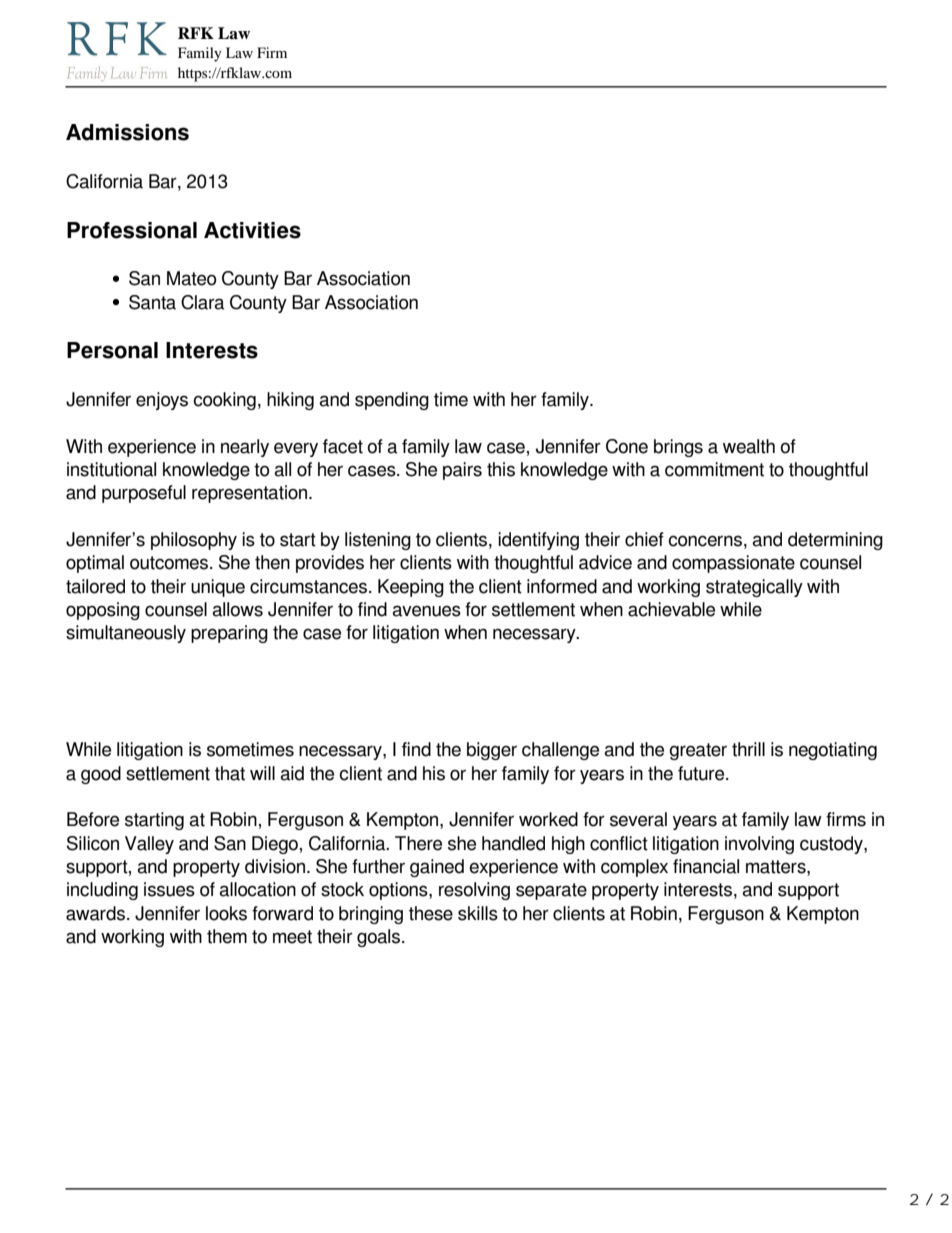  Describe the element at coordinates (194, 541) in the screenshot. I see `philosophy` at that location.
